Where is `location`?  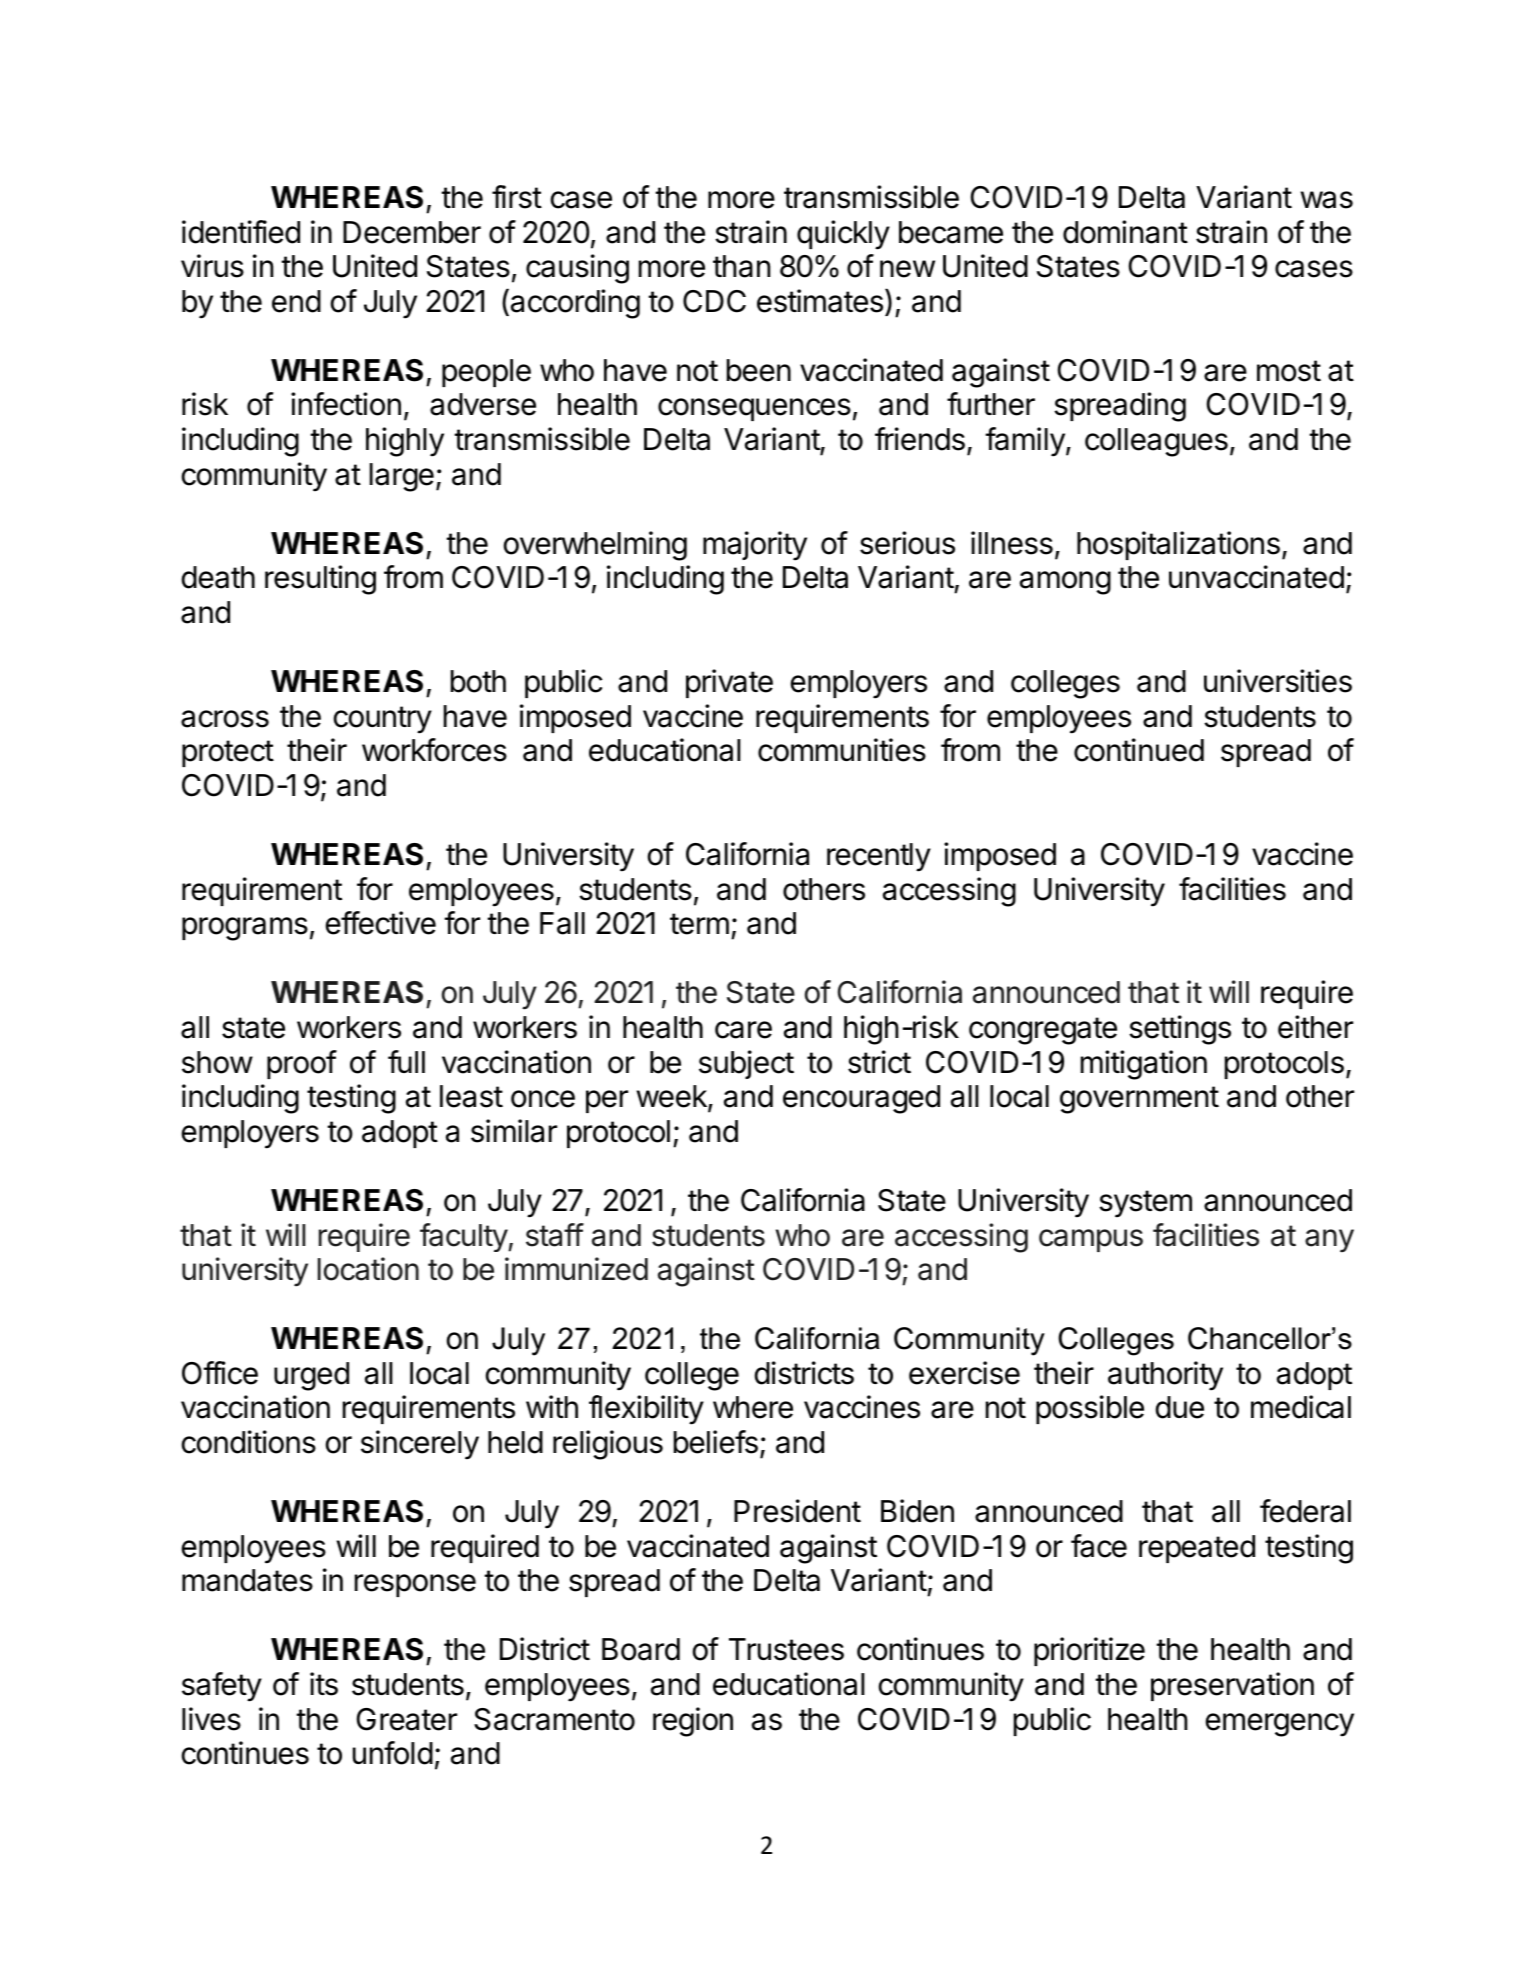
location is located at coordinates (368, 1269).
